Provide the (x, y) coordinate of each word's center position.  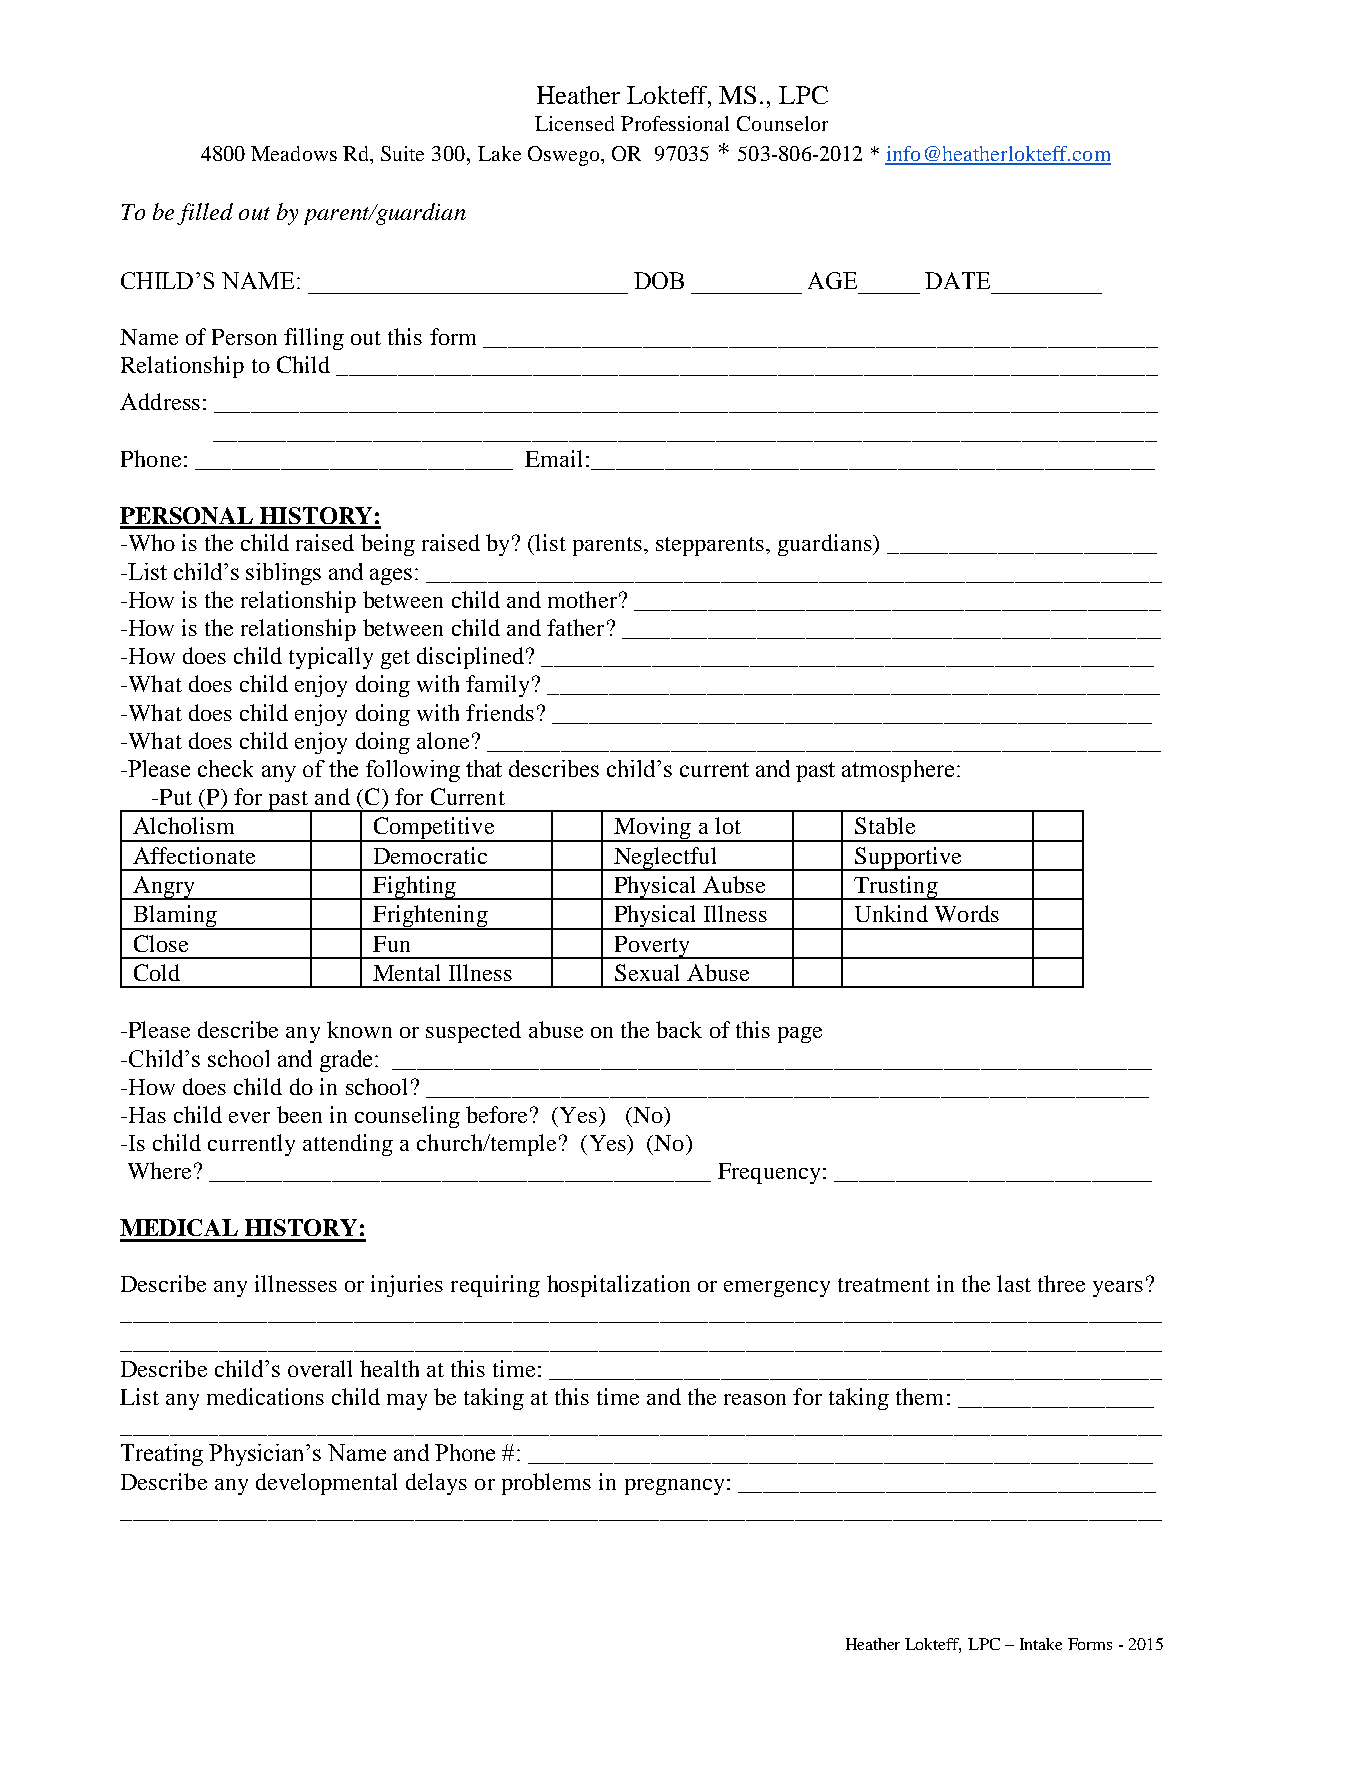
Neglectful (665, 859)
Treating (162, 1455)
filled (205, 214)
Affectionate (194, 855)
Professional (675, 123)
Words (967, 913)
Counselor (782, 123)
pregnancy (674, 1487)
